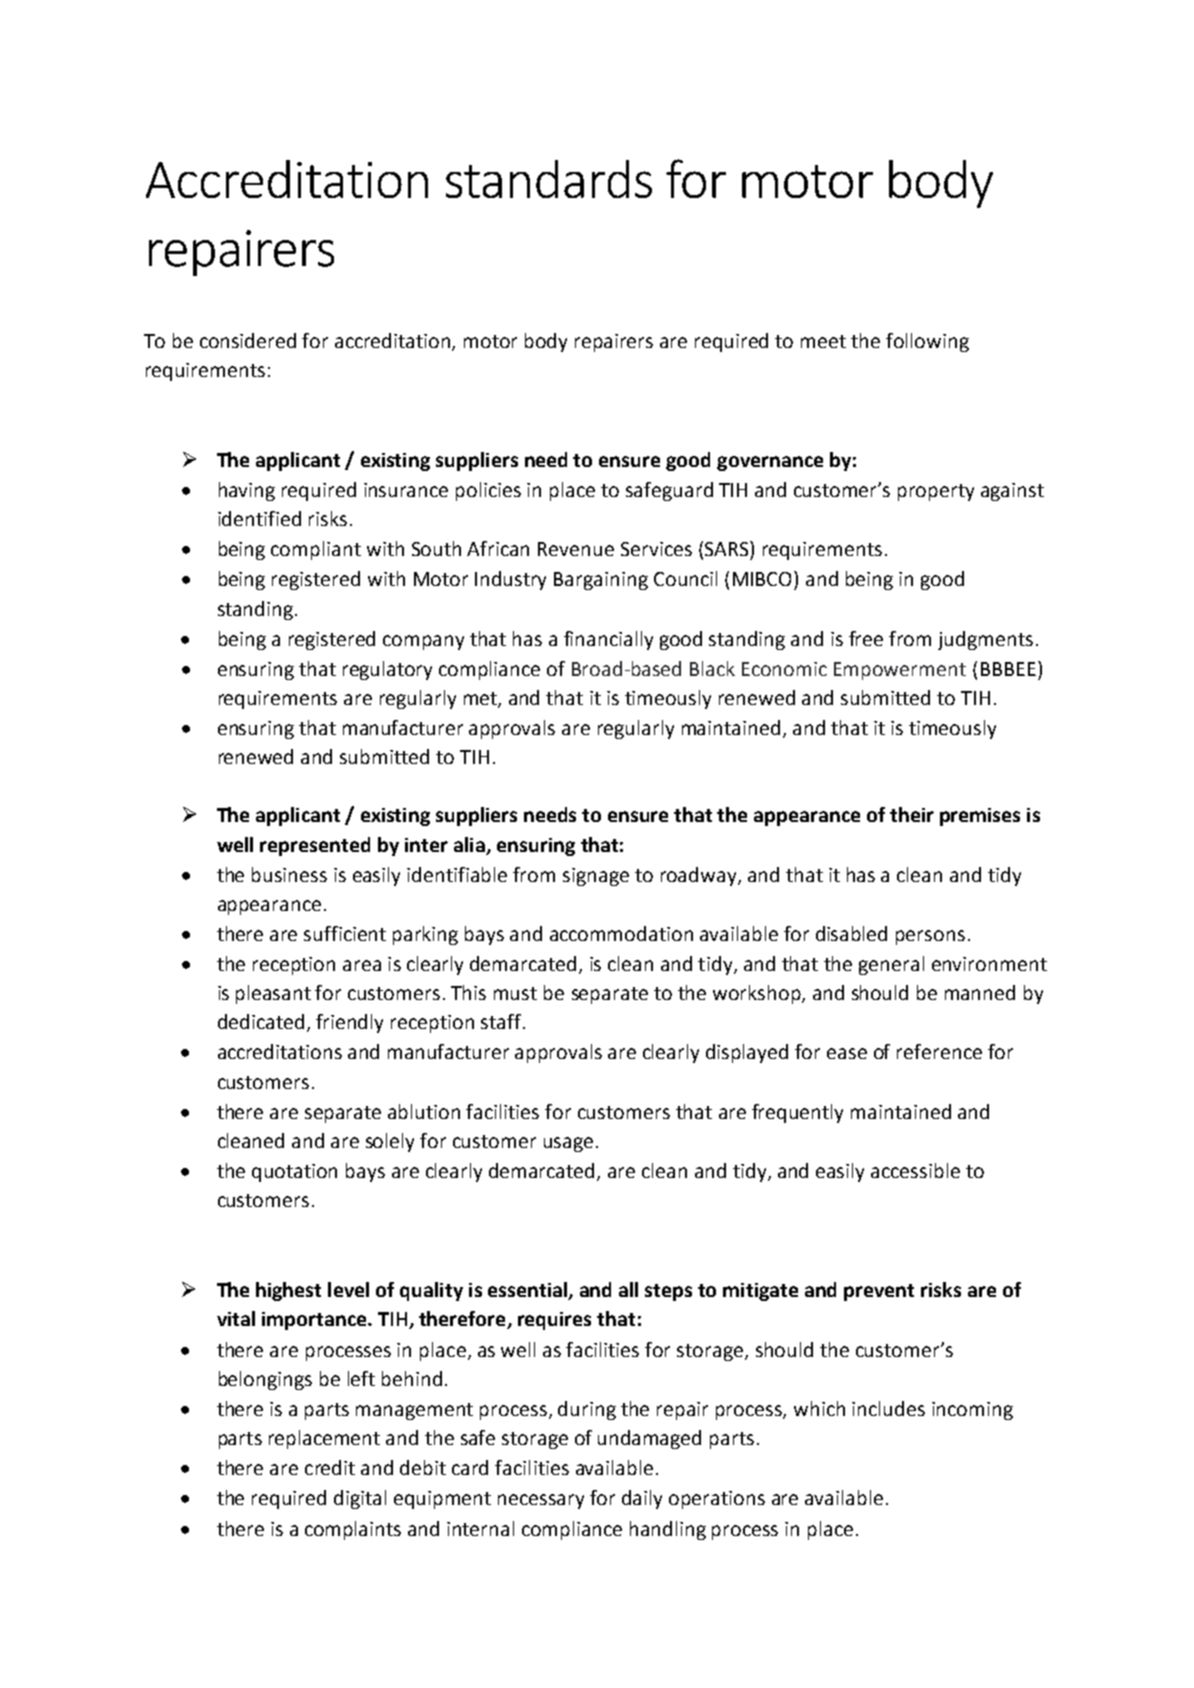 This page has height=1688, width=1194. I want to click on digital, so click(360, 1499).
